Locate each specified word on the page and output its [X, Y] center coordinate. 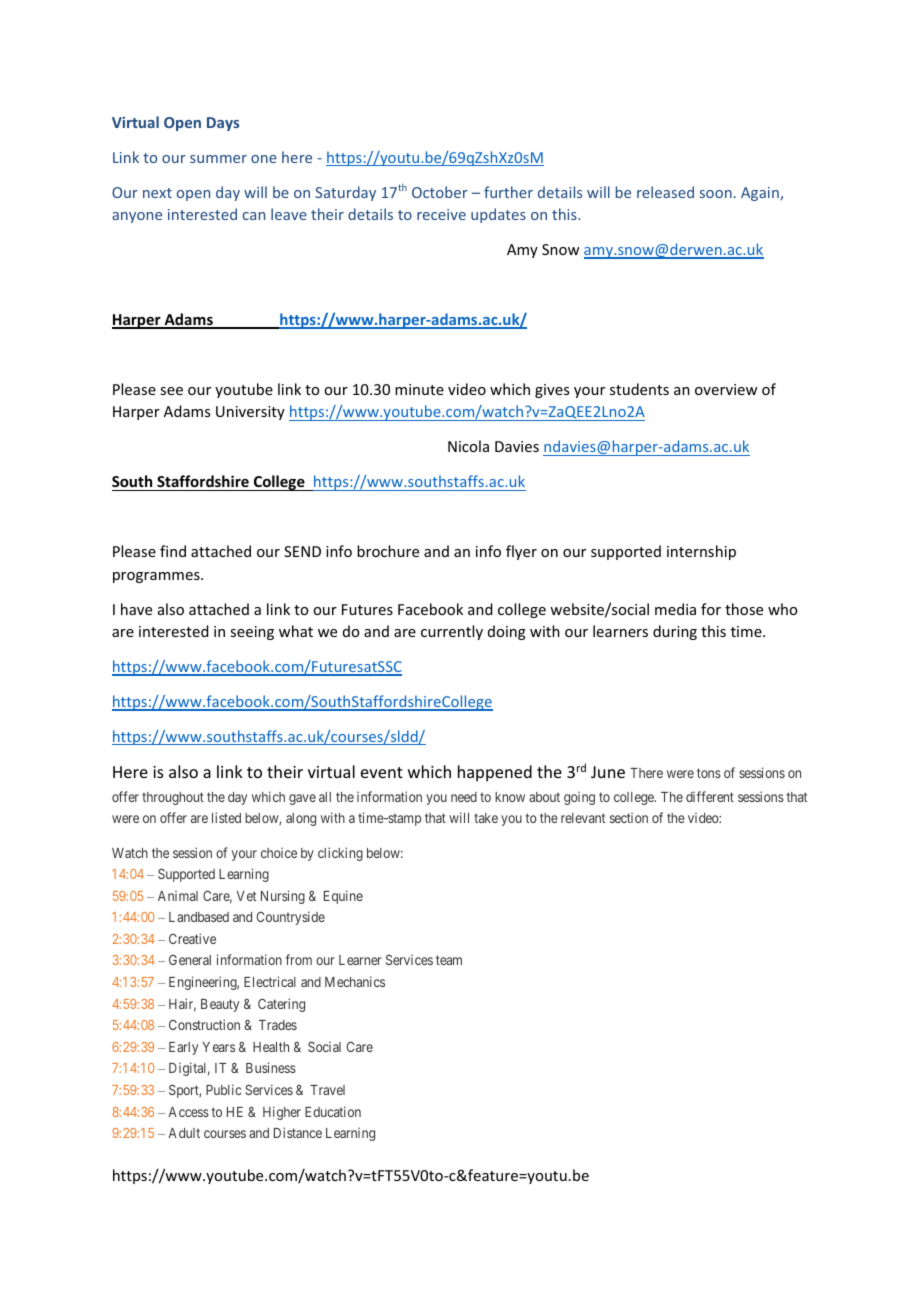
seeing [252, 633]
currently [452, 632]
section [629, 818]
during [675, 632]
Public [223, 1089]
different [710, 796]
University [250, 413]
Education [333, 1111]
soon [716, 194]
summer [218, 159]
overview [726, 389]
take [486, 818]
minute [419, 389]
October [440, 192]
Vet [246, 896]
